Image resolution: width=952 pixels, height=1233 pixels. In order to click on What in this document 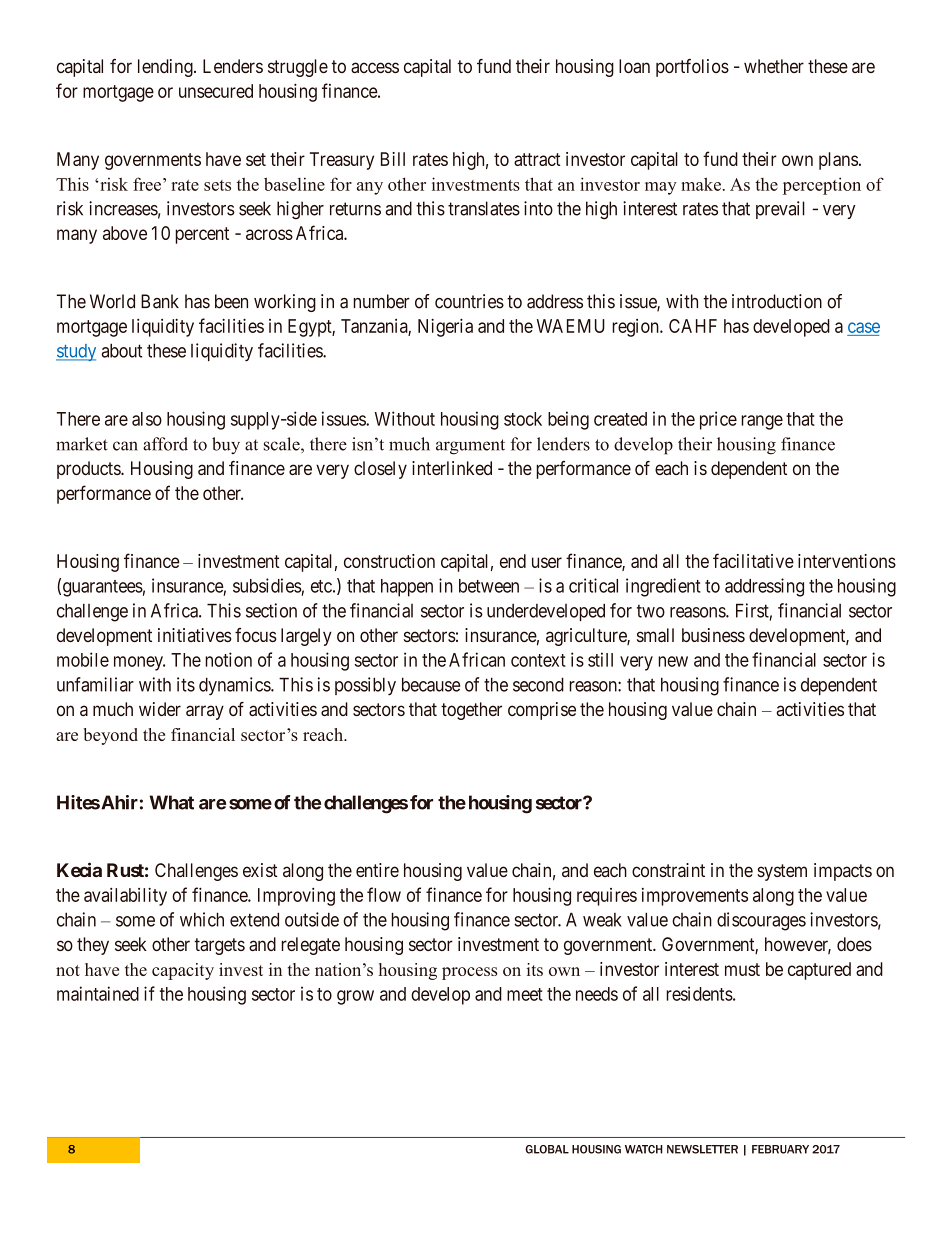, I will do `click(172, 802)`.
